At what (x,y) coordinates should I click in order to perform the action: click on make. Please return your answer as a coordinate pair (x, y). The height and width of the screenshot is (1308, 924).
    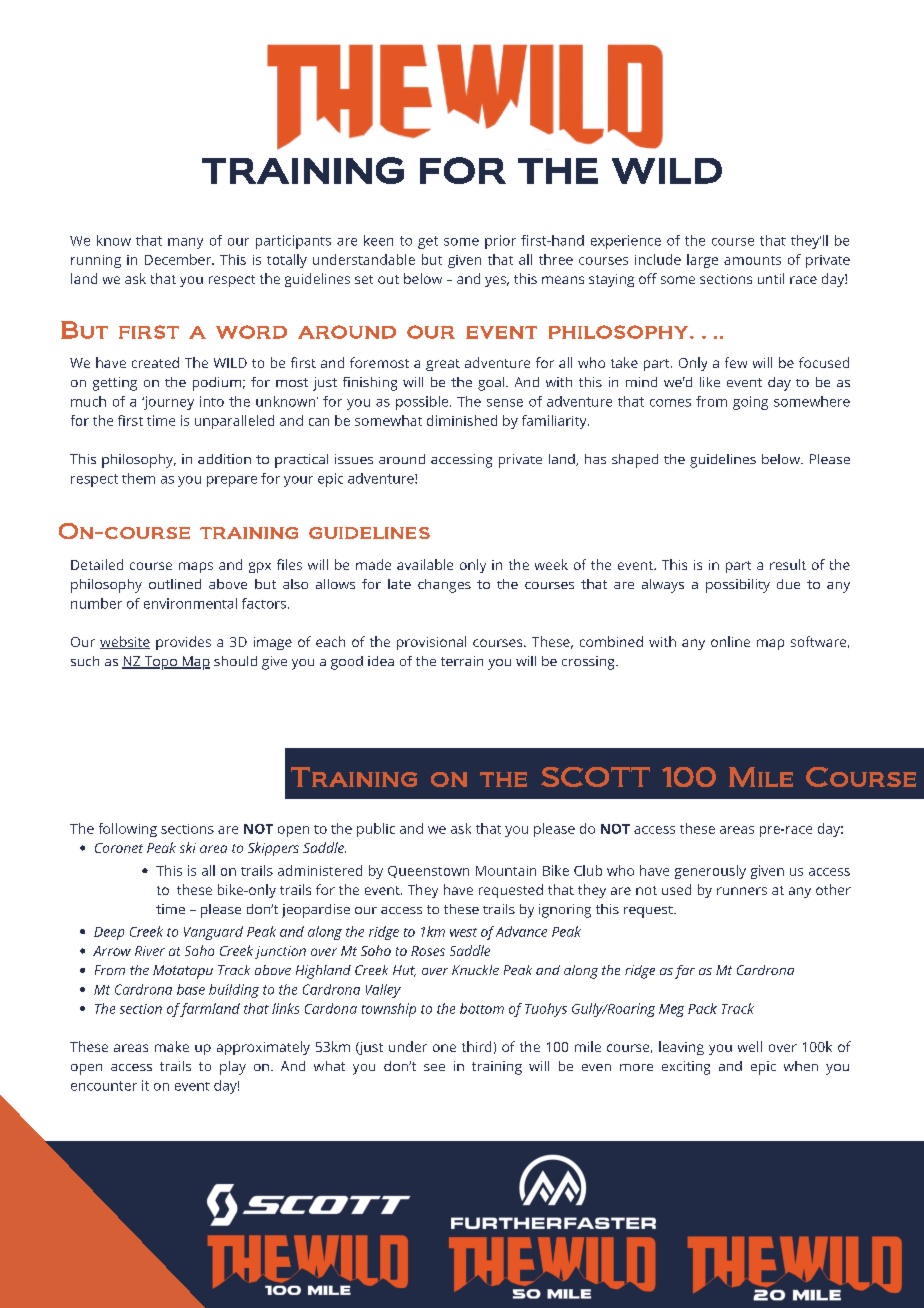
    Looking at the image, I should click on (172, 1046).
